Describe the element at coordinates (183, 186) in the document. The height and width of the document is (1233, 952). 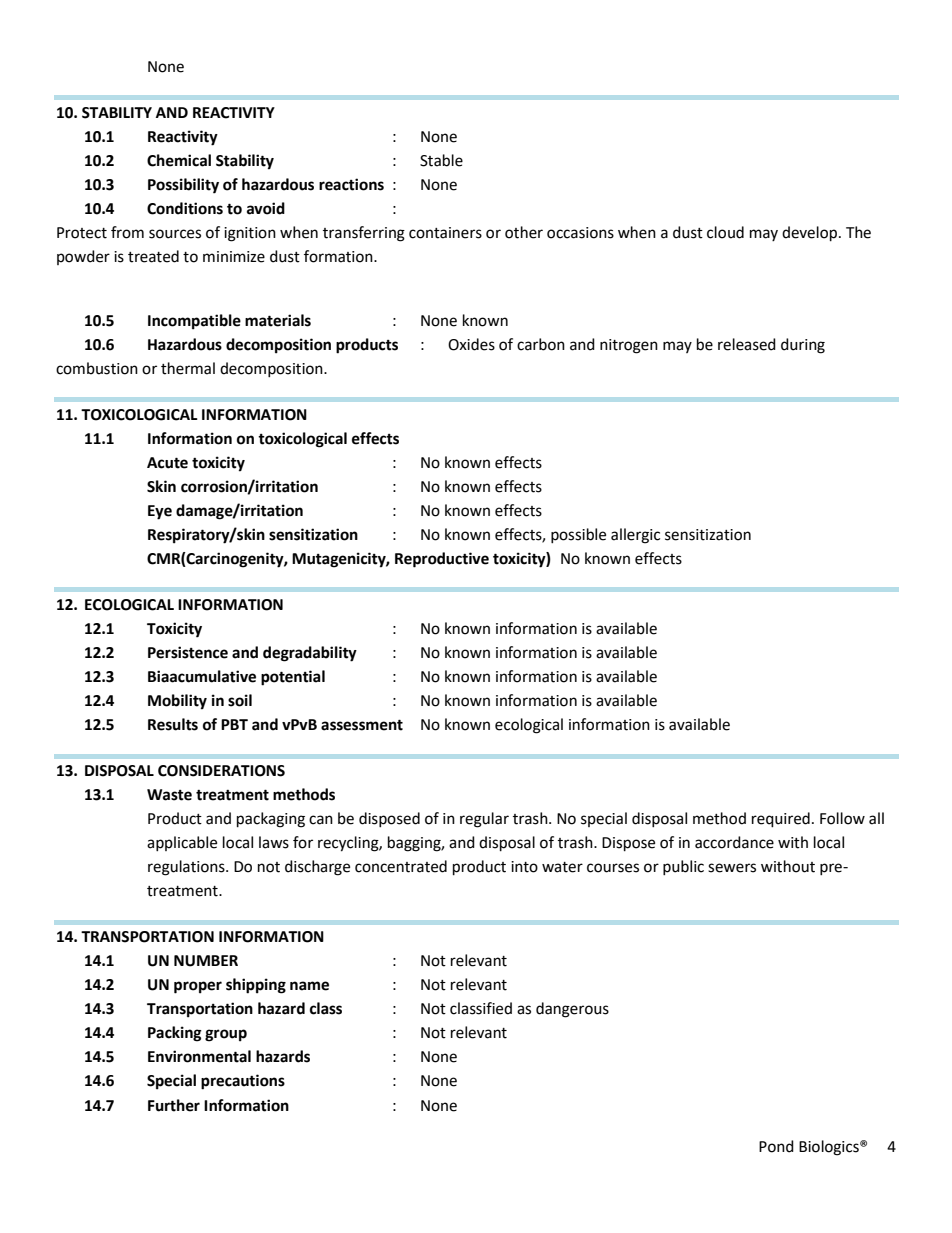
I see `Possibility` at that location.
